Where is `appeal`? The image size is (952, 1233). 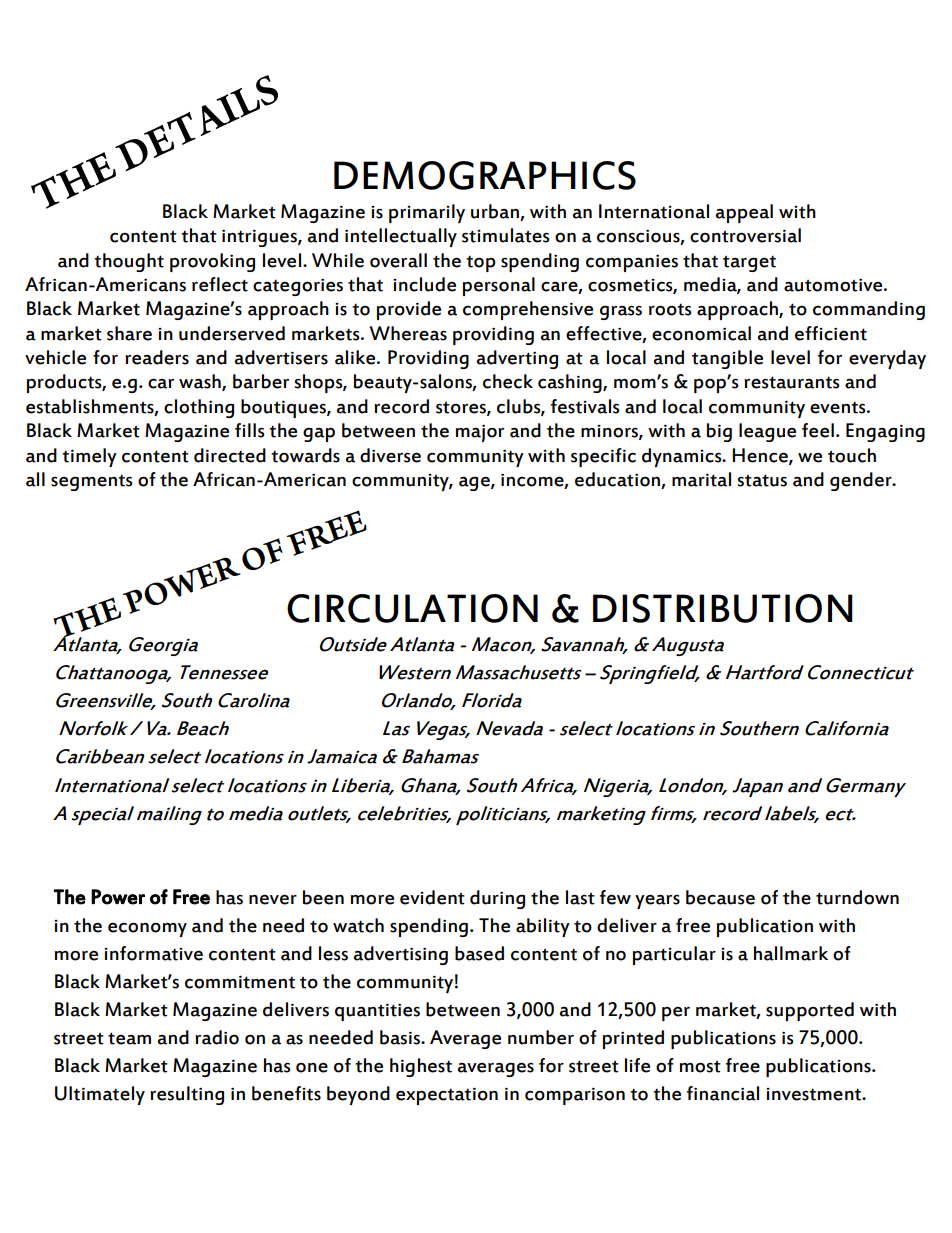
appeal is located at coordinates (744, 213).
